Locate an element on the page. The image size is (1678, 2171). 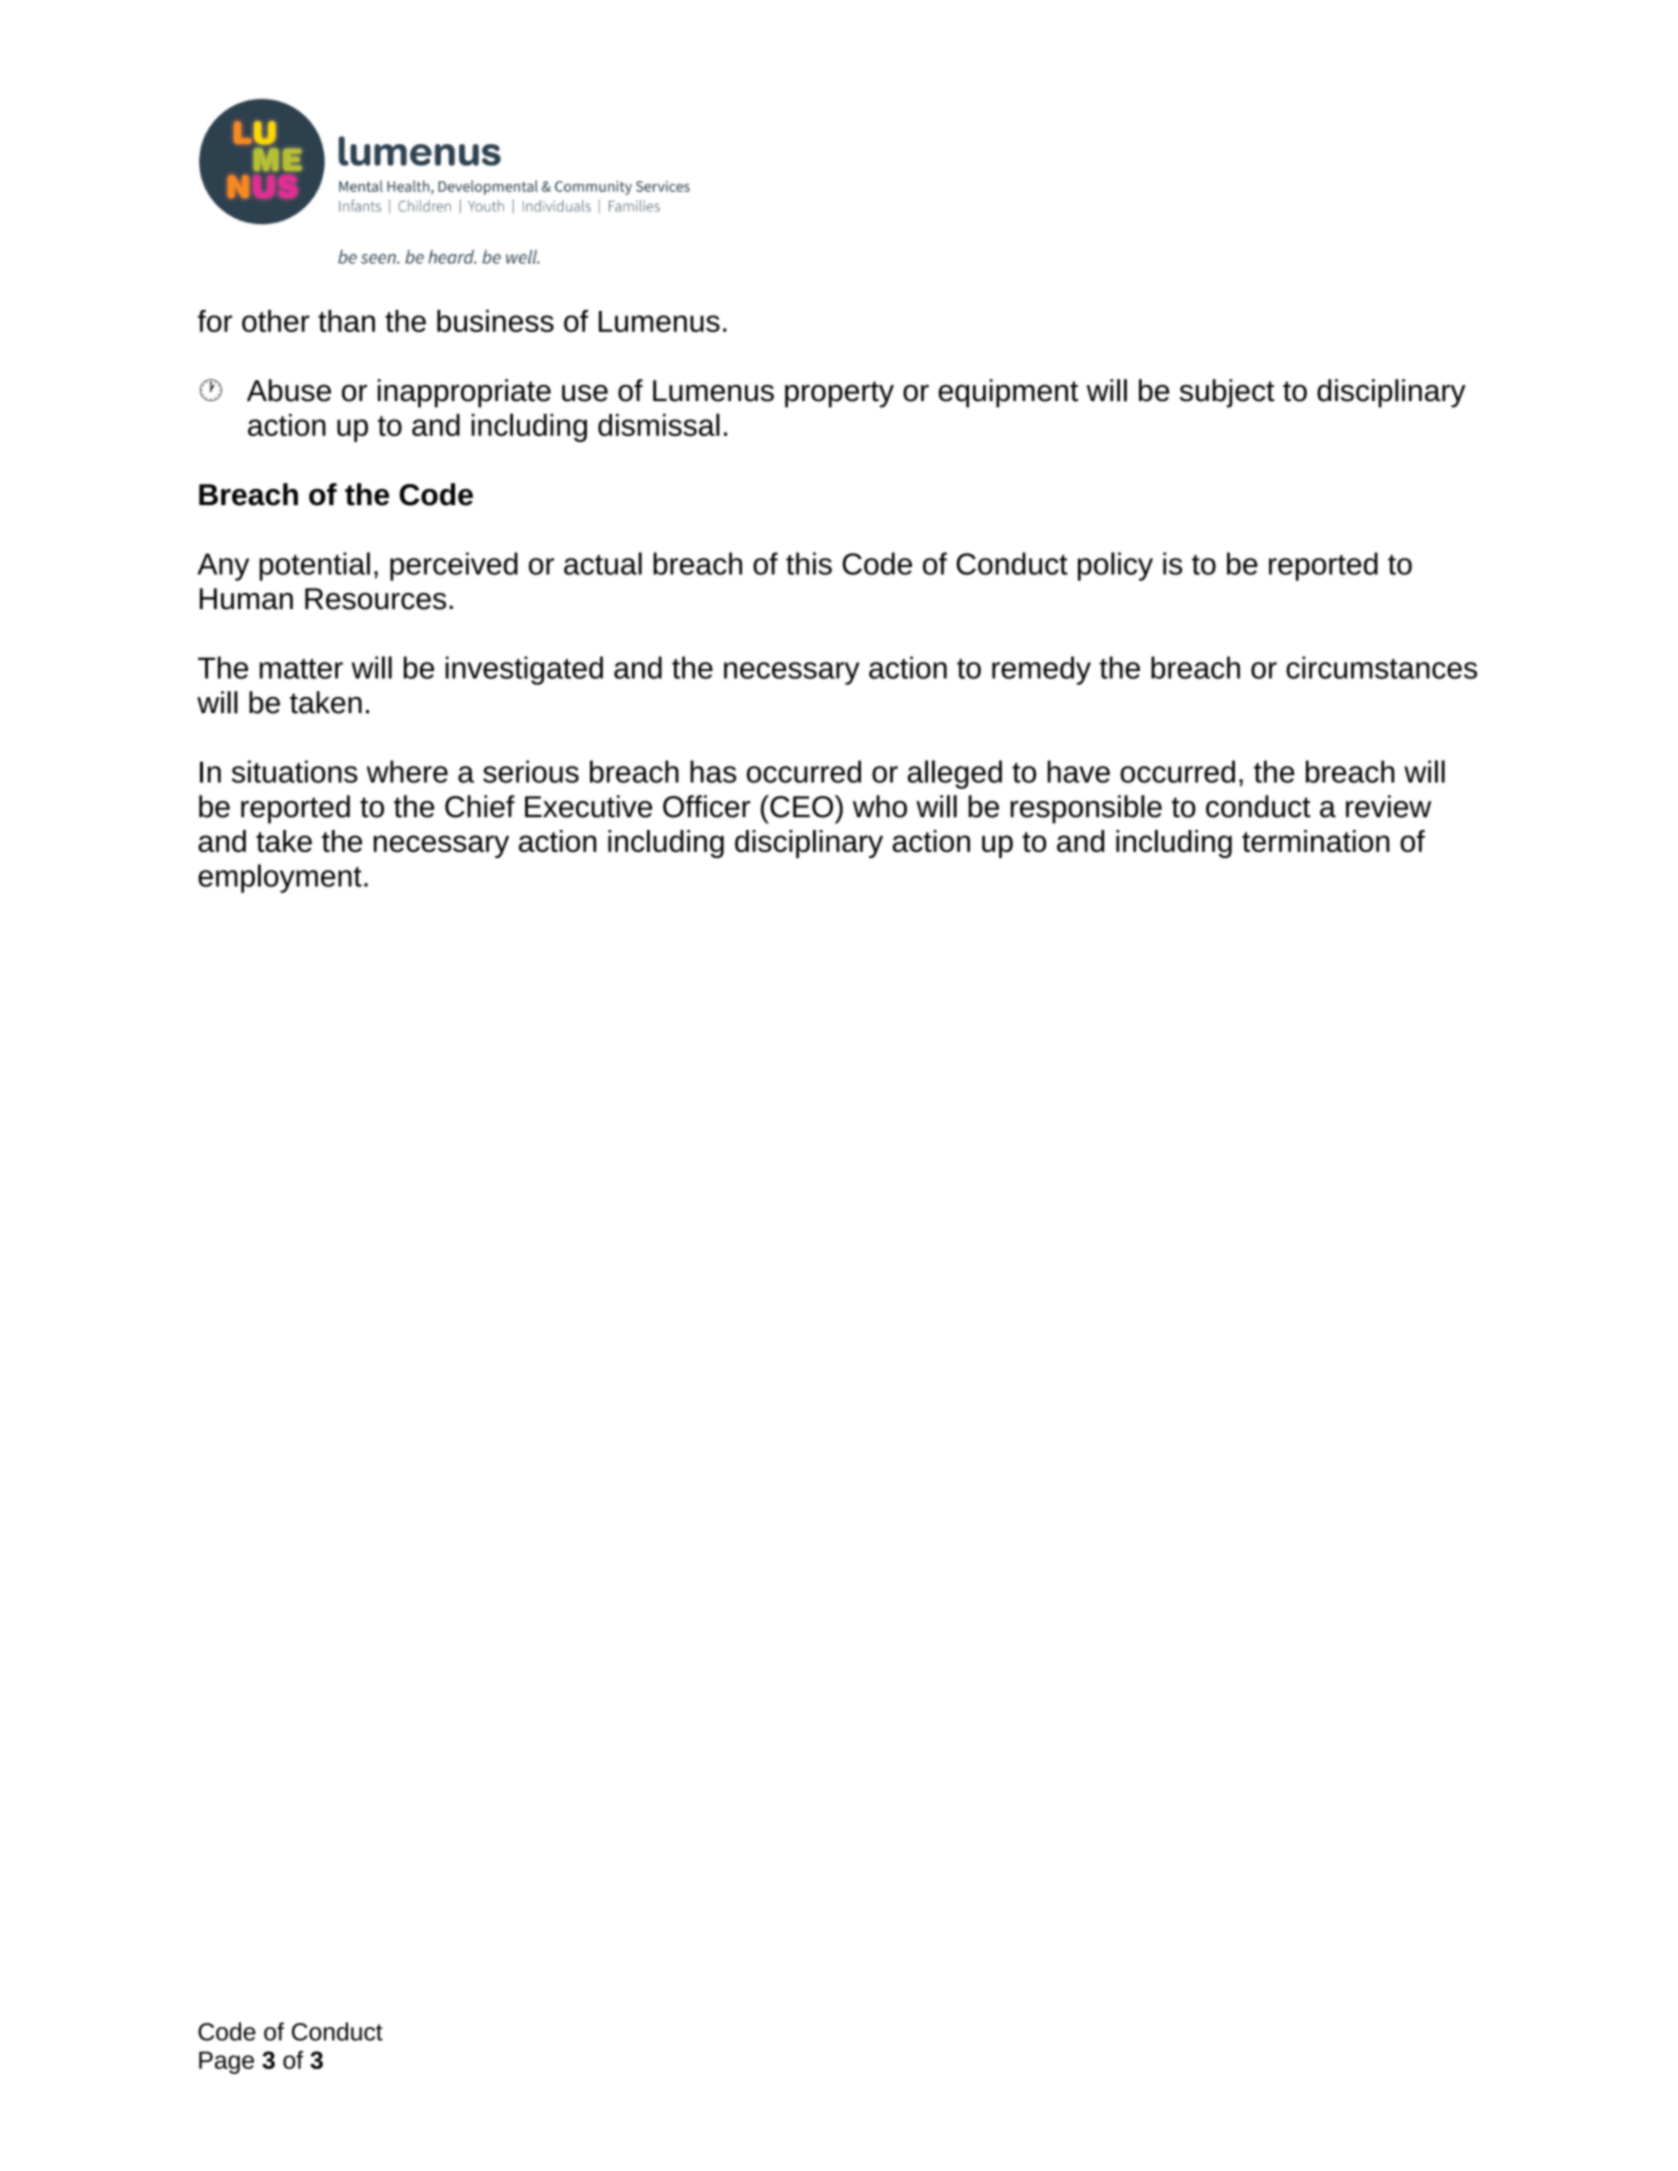
Page is located at coordinates (226, 2062).
